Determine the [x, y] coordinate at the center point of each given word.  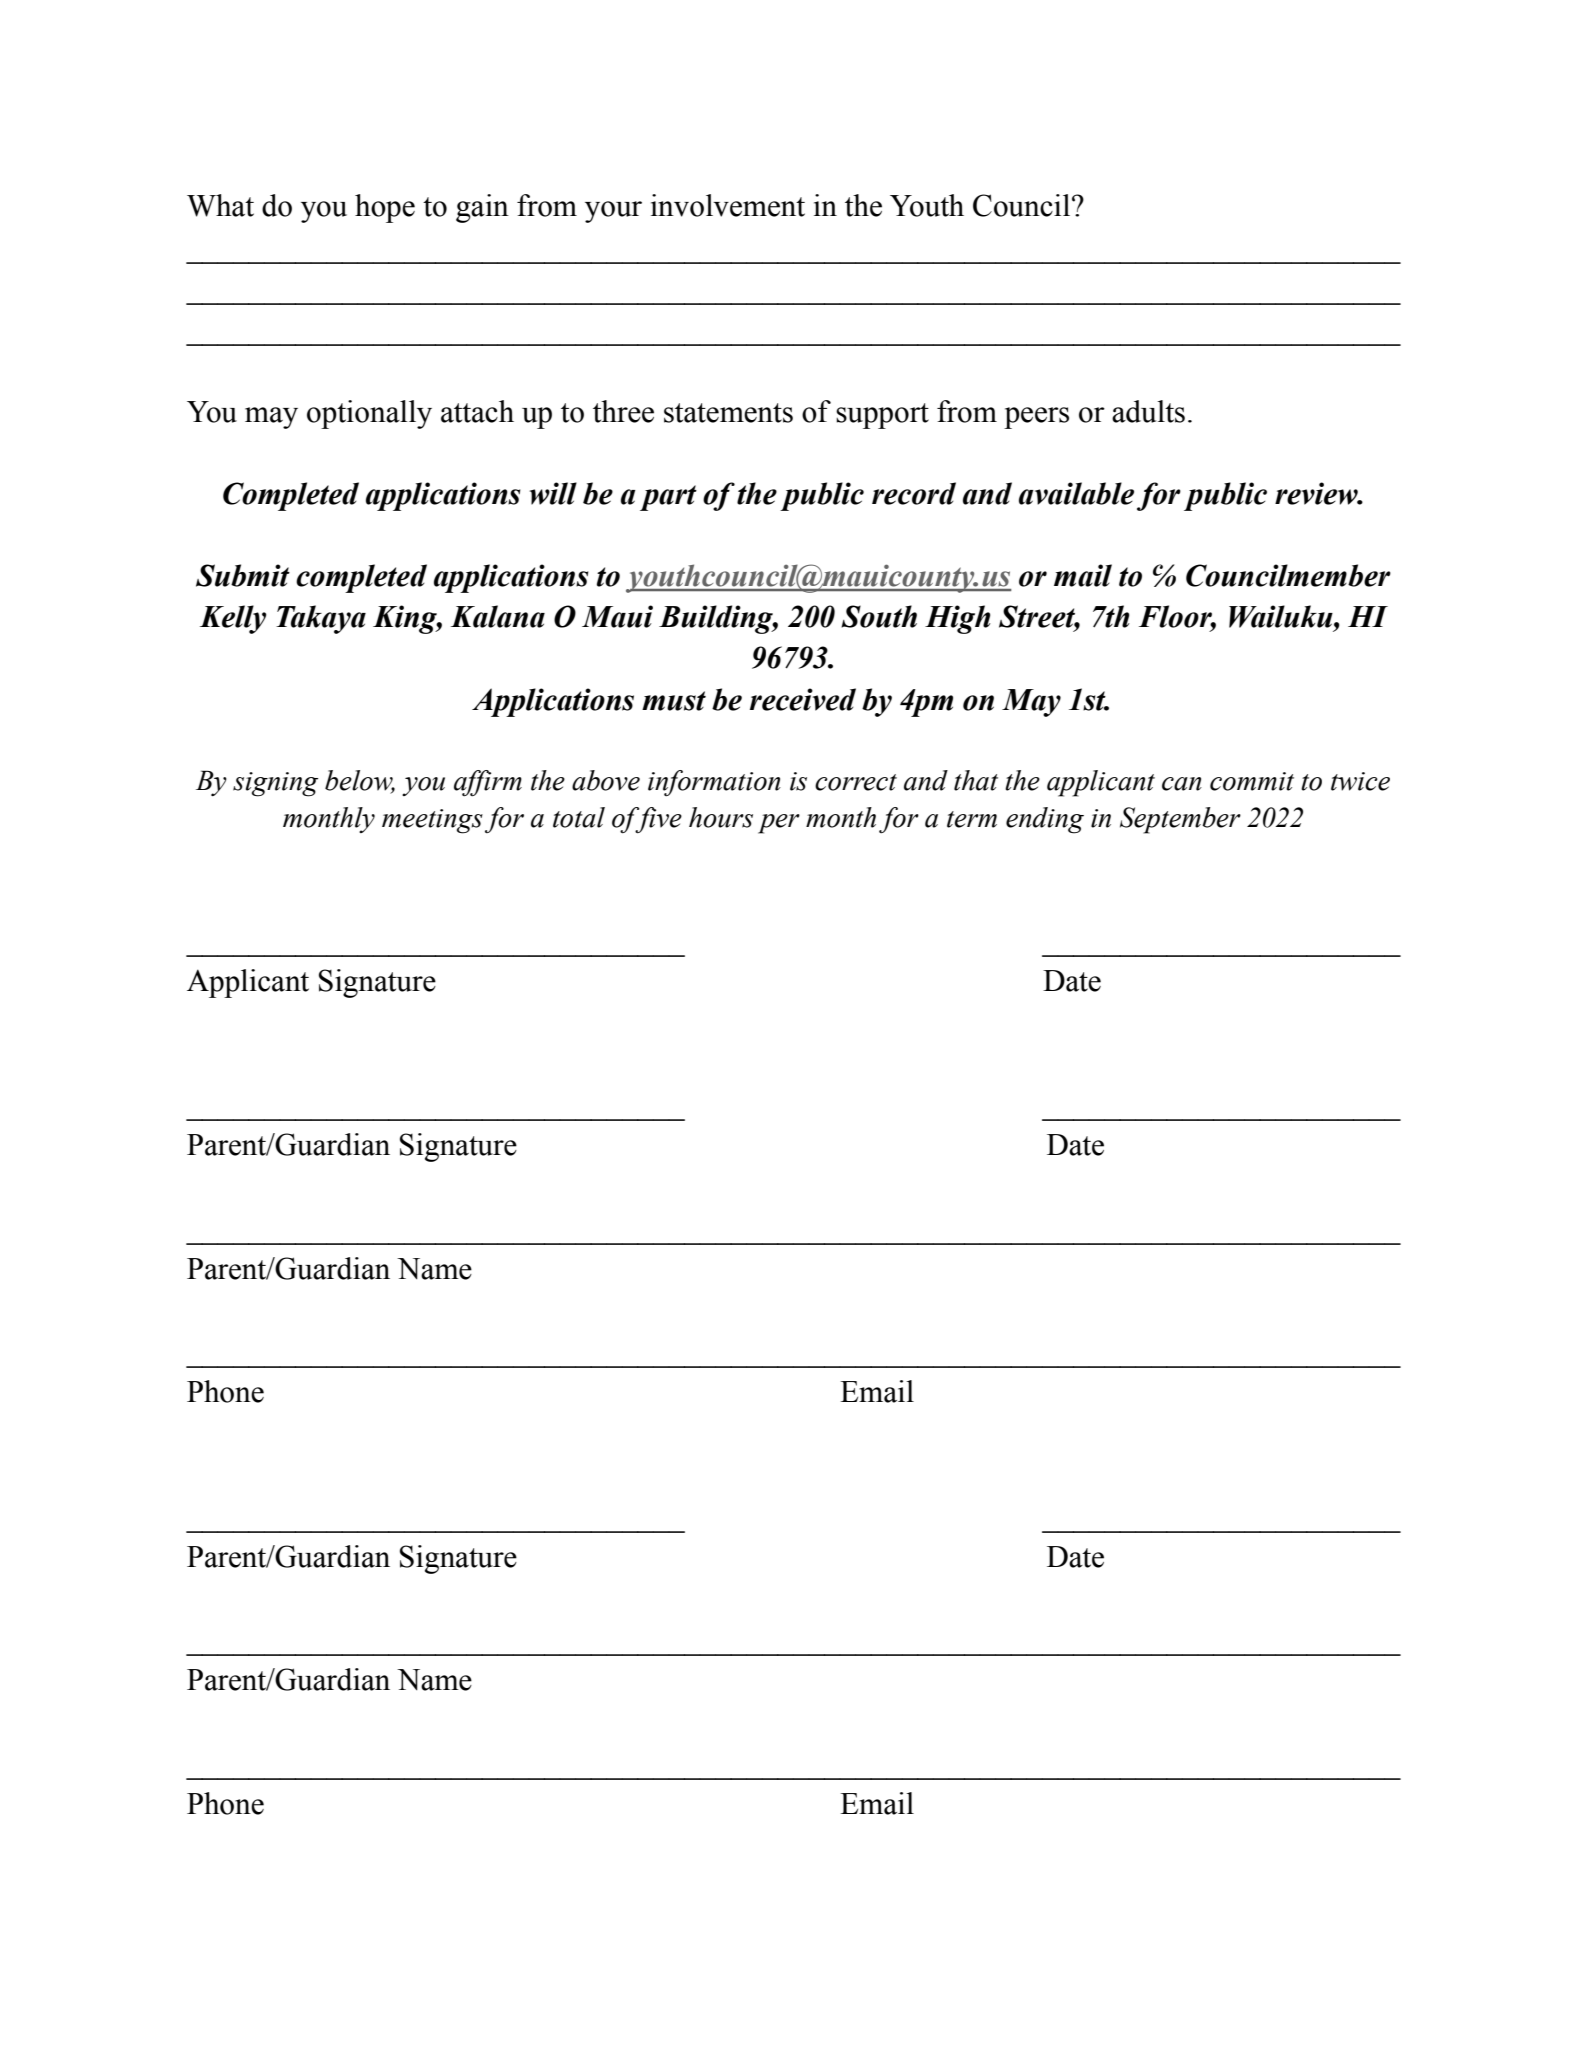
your [613, 212]
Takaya [321, 619]
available [1076, 493]
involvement [728, 205]
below [360, 781]
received [803, 699]
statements [728, 413]
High [958, 619]
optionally [369, 414]
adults [1148, 411]
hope [385, 208]
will [553, 493]
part [668, 498]
